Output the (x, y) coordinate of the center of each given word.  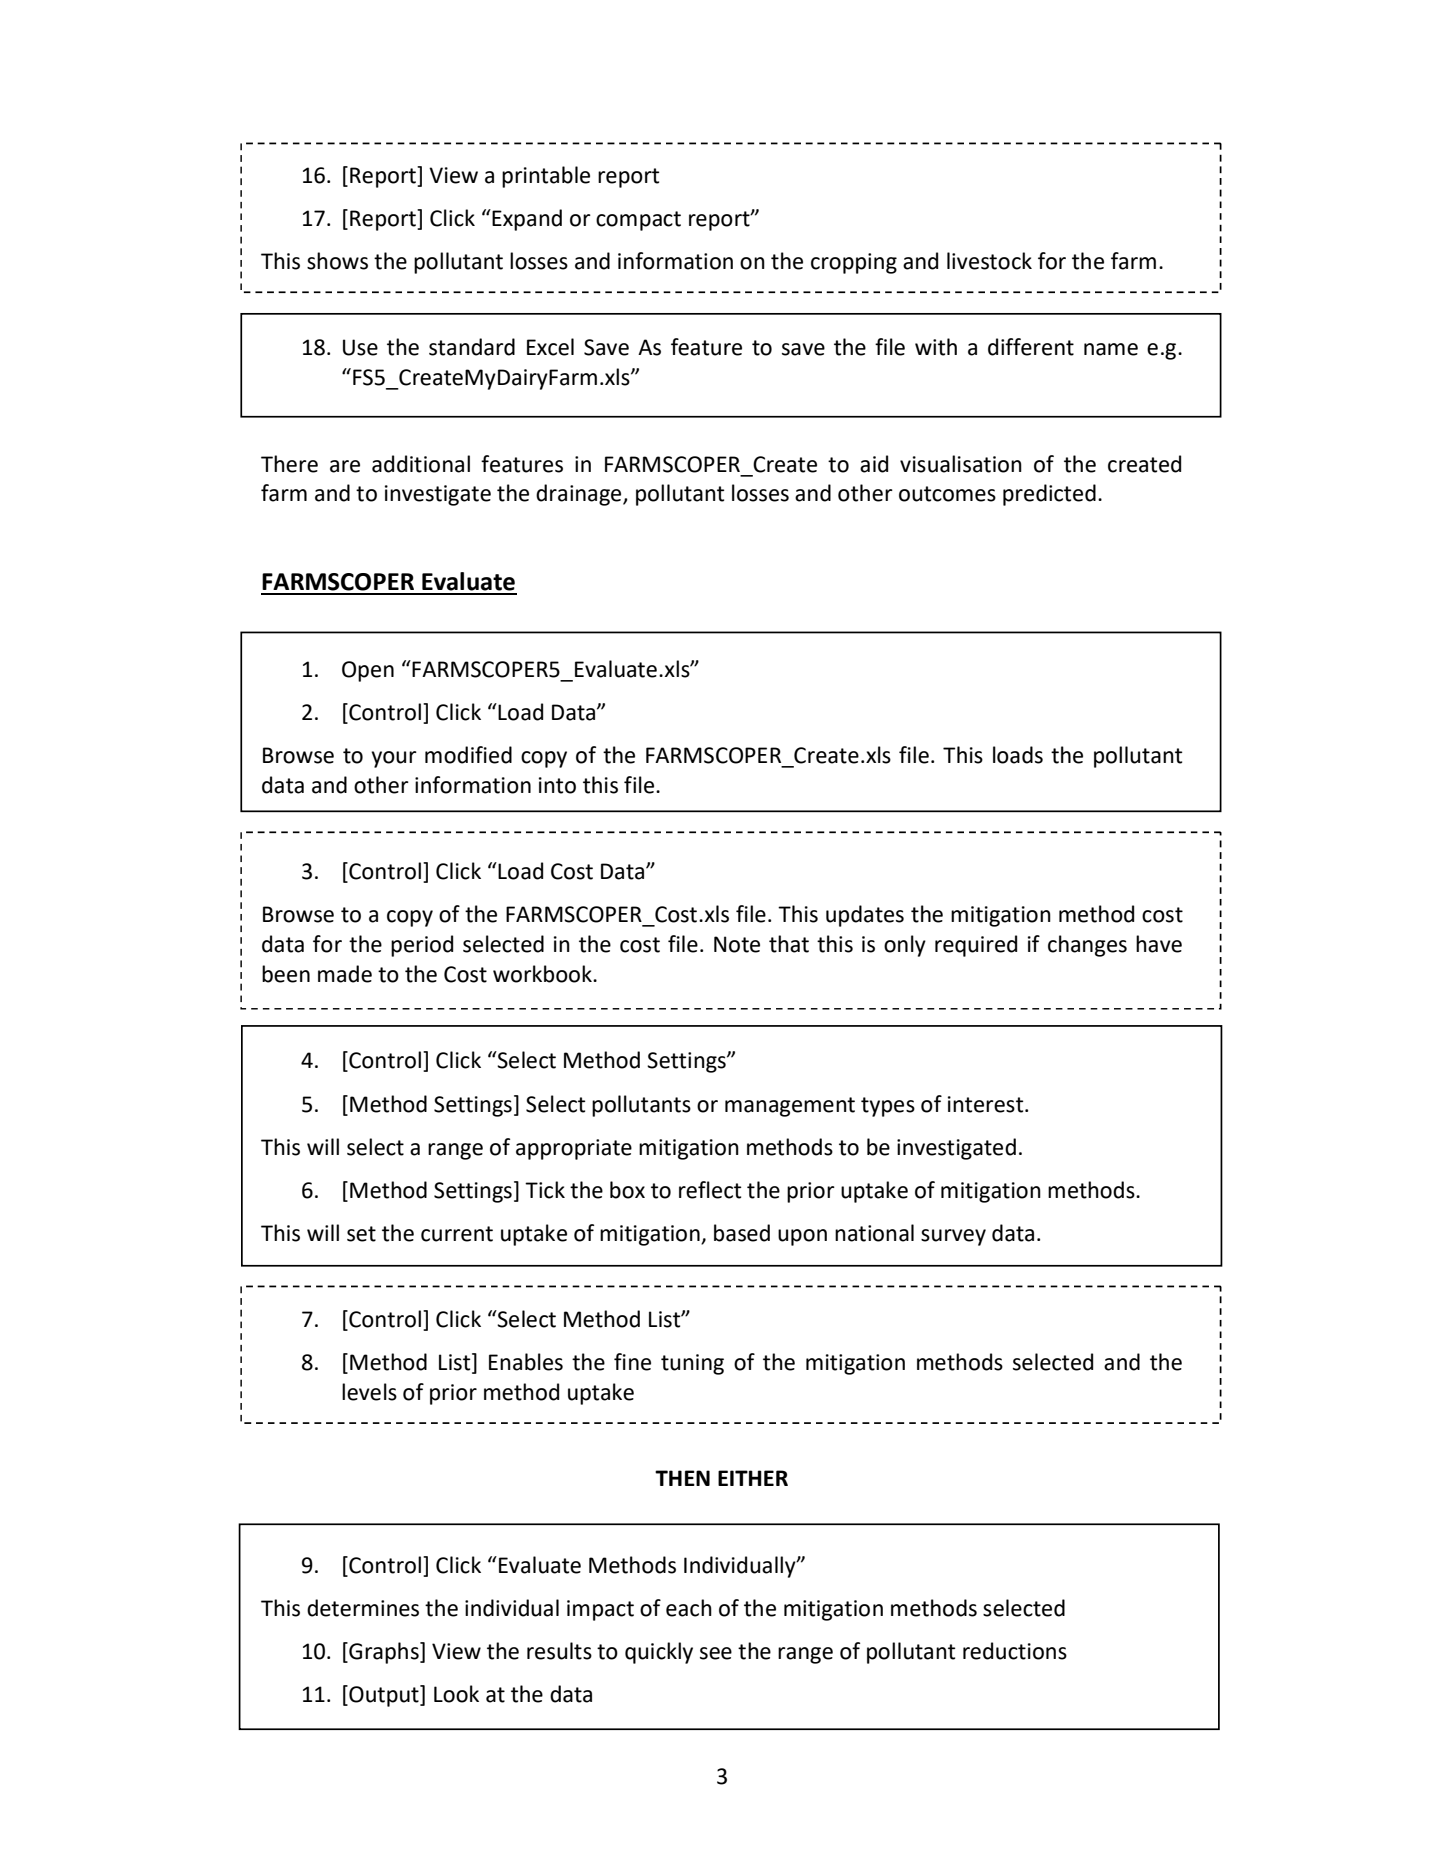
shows (337, 261)
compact (638, 221)
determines (363, 1608)
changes (1087, 946)
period (422, 946)
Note (737, 944)
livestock (989, 261)
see (716, 1653)
